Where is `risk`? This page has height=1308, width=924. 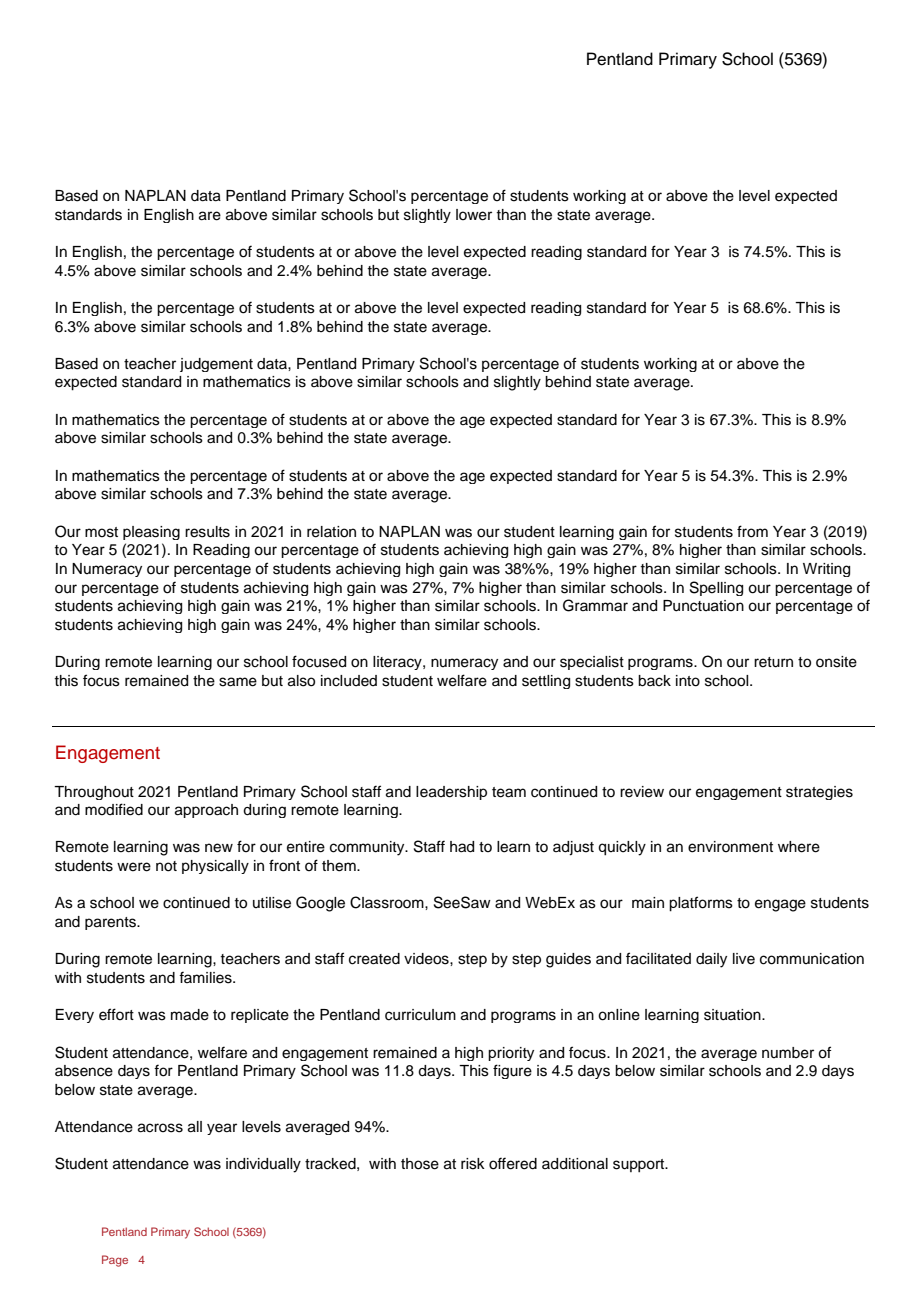 risk is located at coordinates (473, 1164).
